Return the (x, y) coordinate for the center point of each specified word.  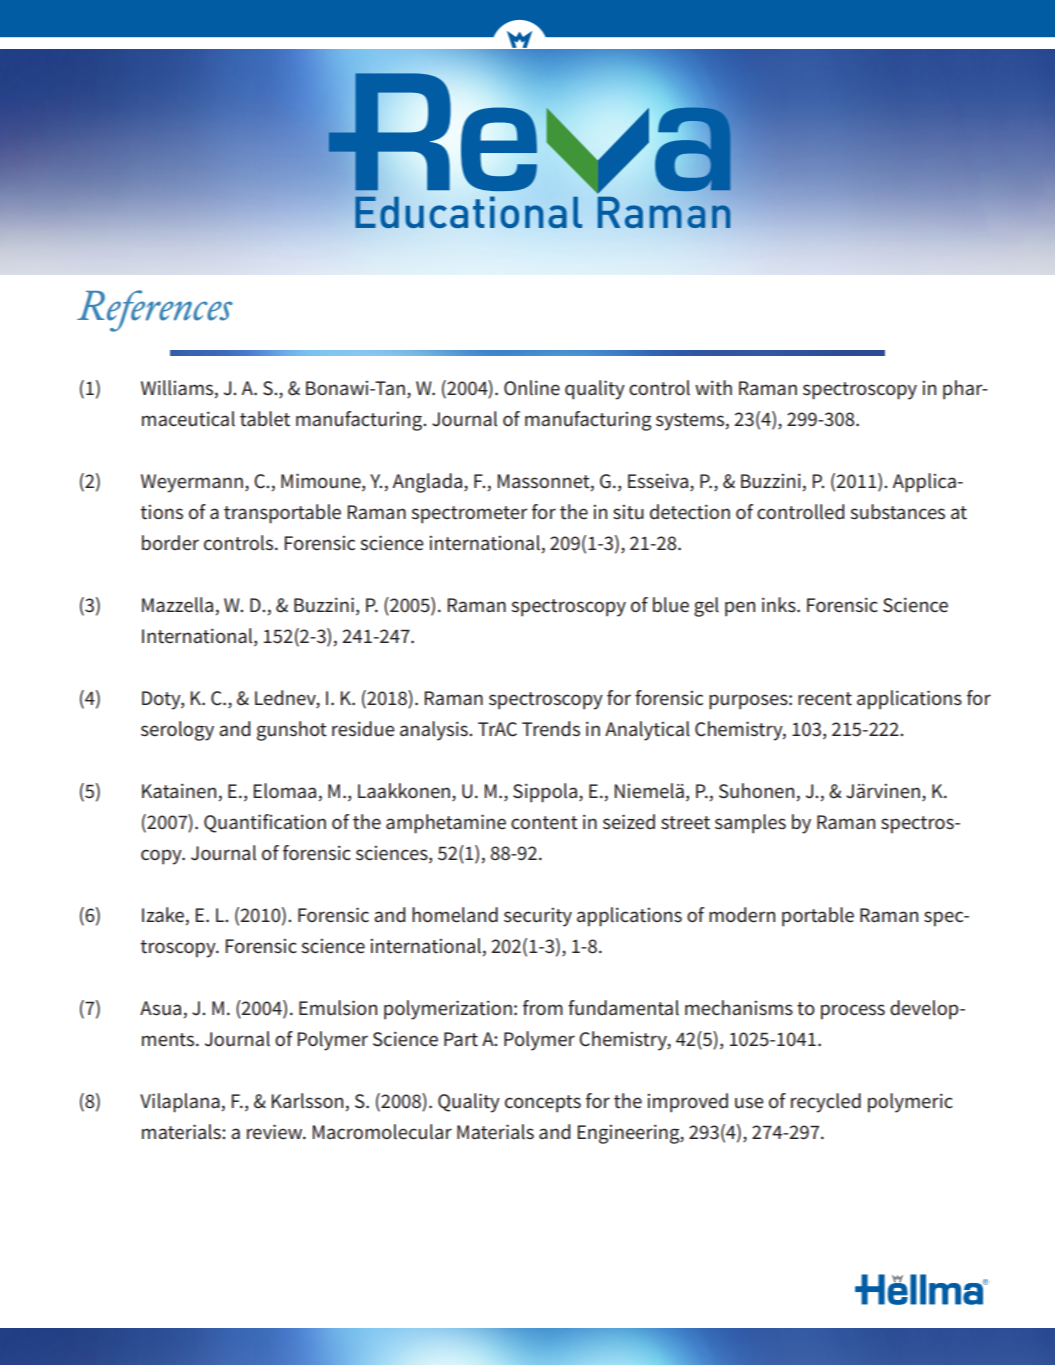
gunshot (292, 731)
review (276, 1132)
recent (825, 699)
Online (532, 388)
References (155, 311)
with (713, 388)
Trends (551, 729)
